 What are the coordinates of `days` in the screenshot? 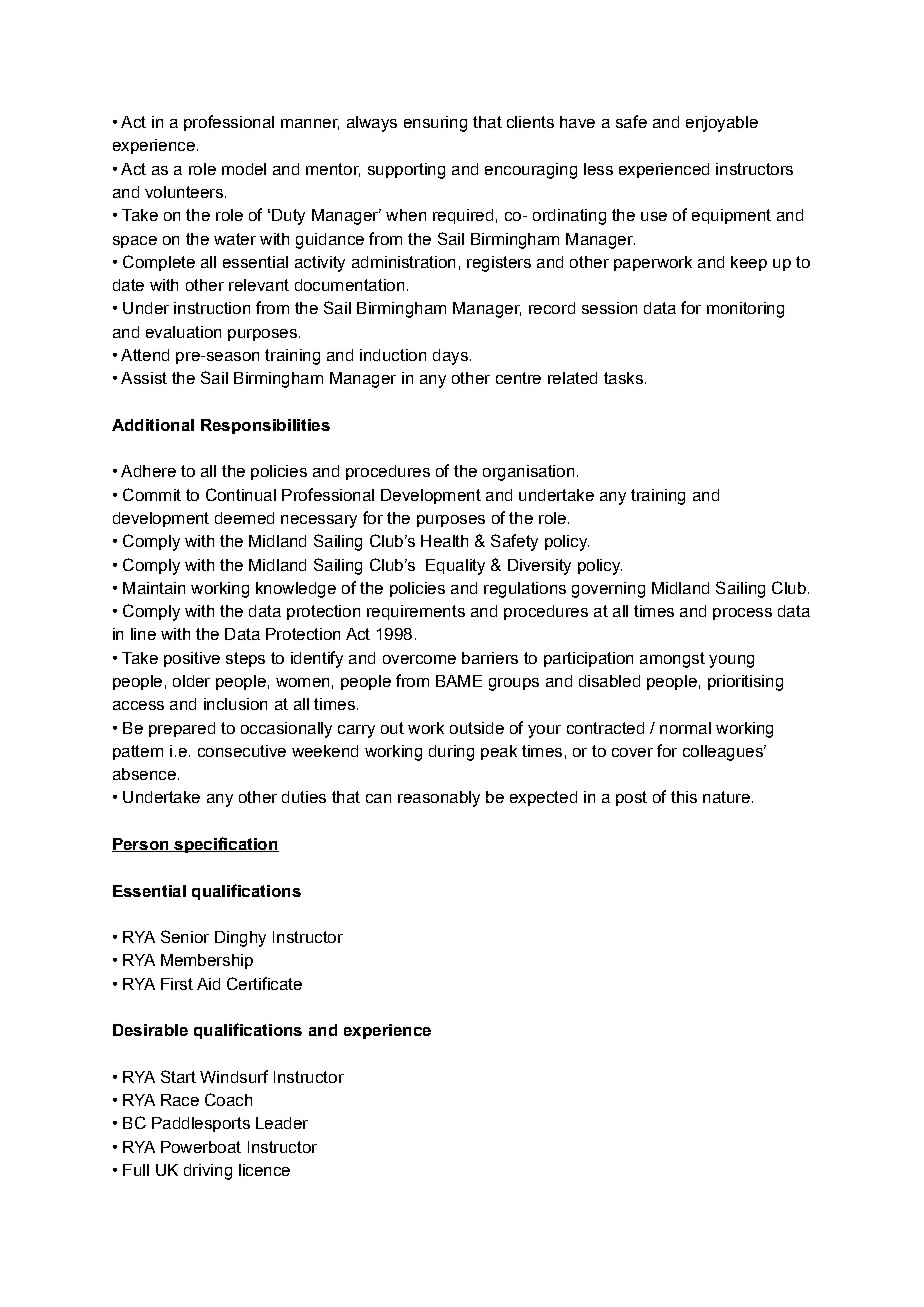 It's located at (450, 357).
